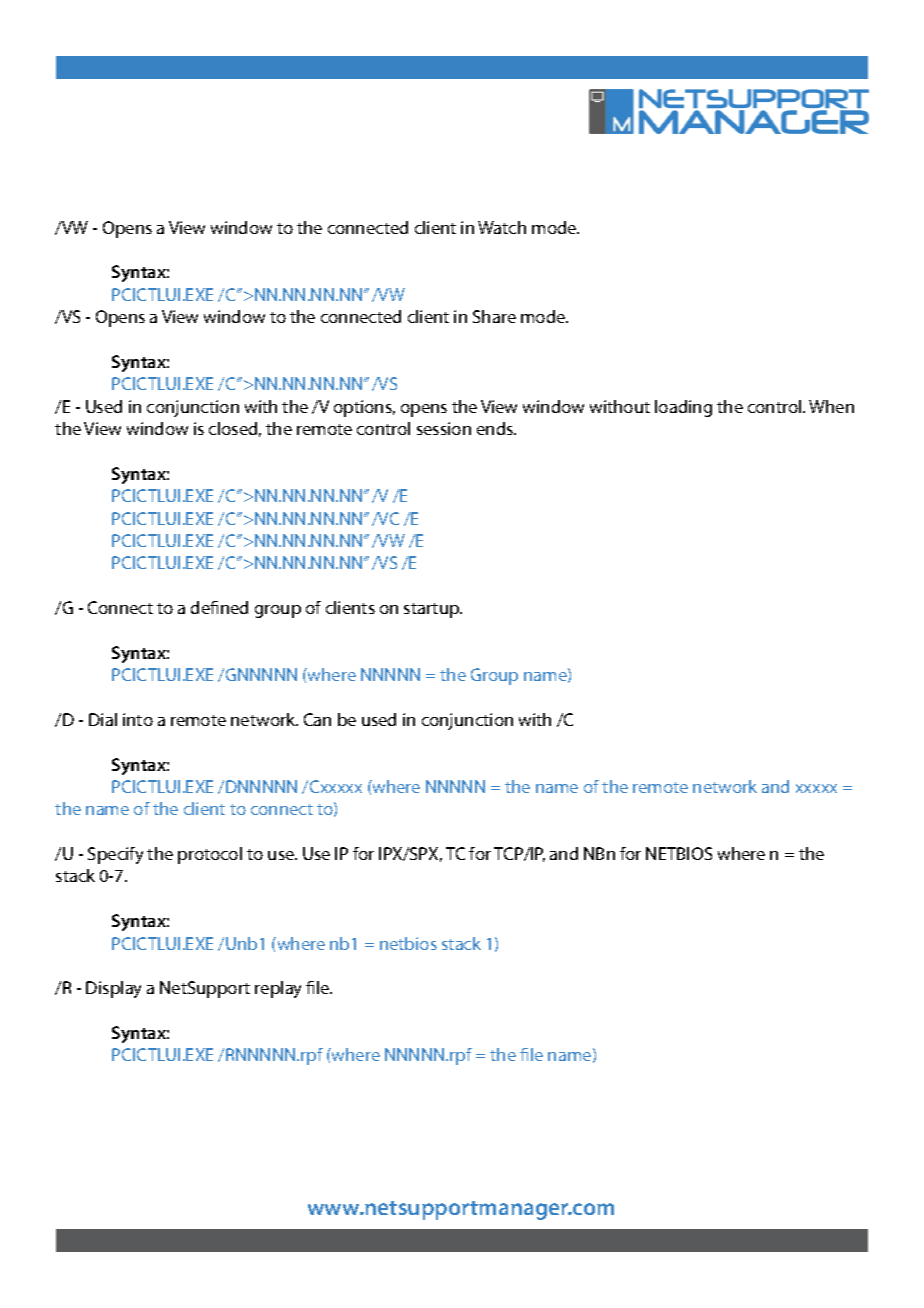 Image resolution: width=924 pixels, height=1308 pixels. Describe the element at coordinates (113, 989) in the screenshot. I see `Display` at that location.
